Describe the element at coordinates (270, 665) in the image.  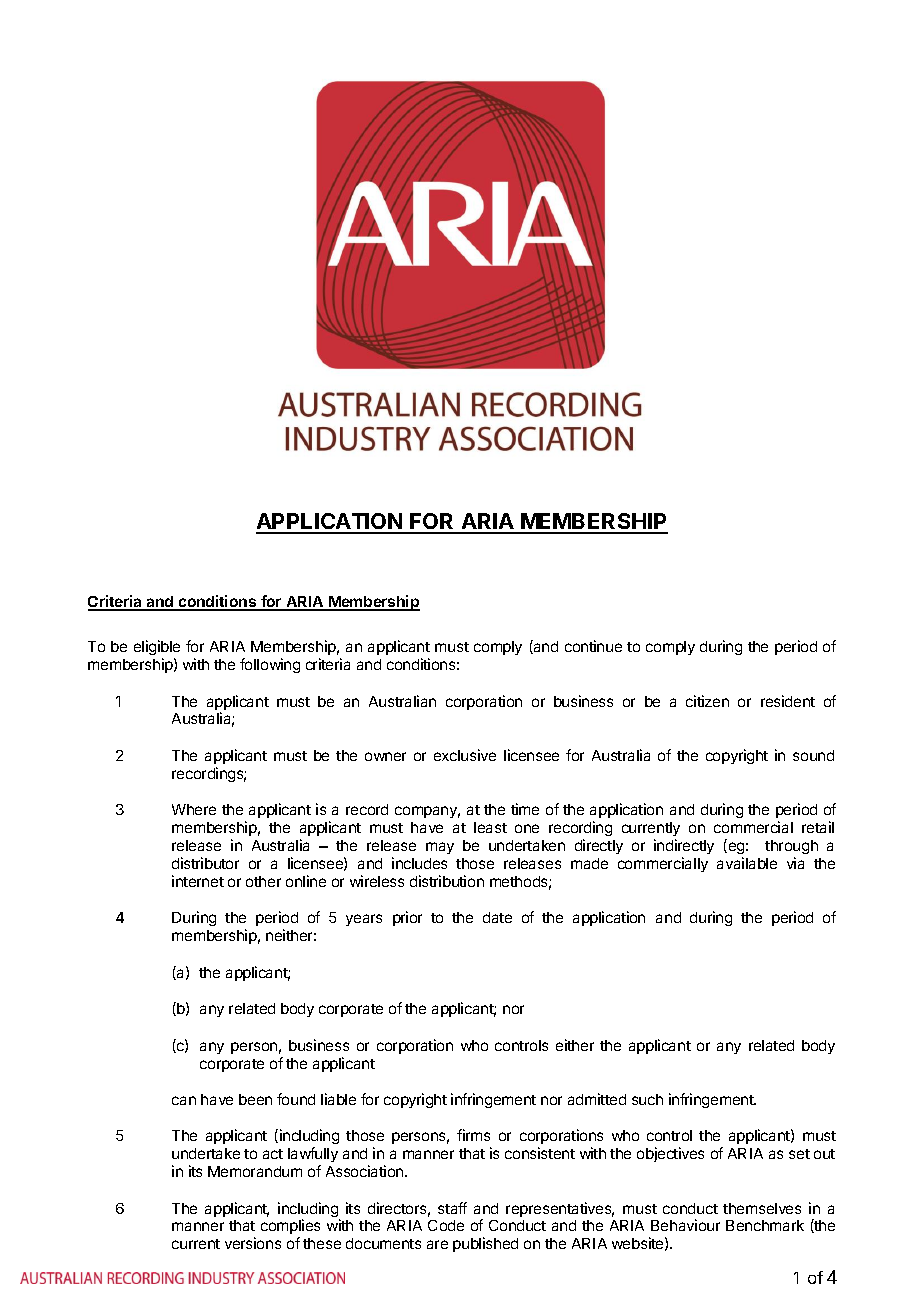
I see `following` at that location.
